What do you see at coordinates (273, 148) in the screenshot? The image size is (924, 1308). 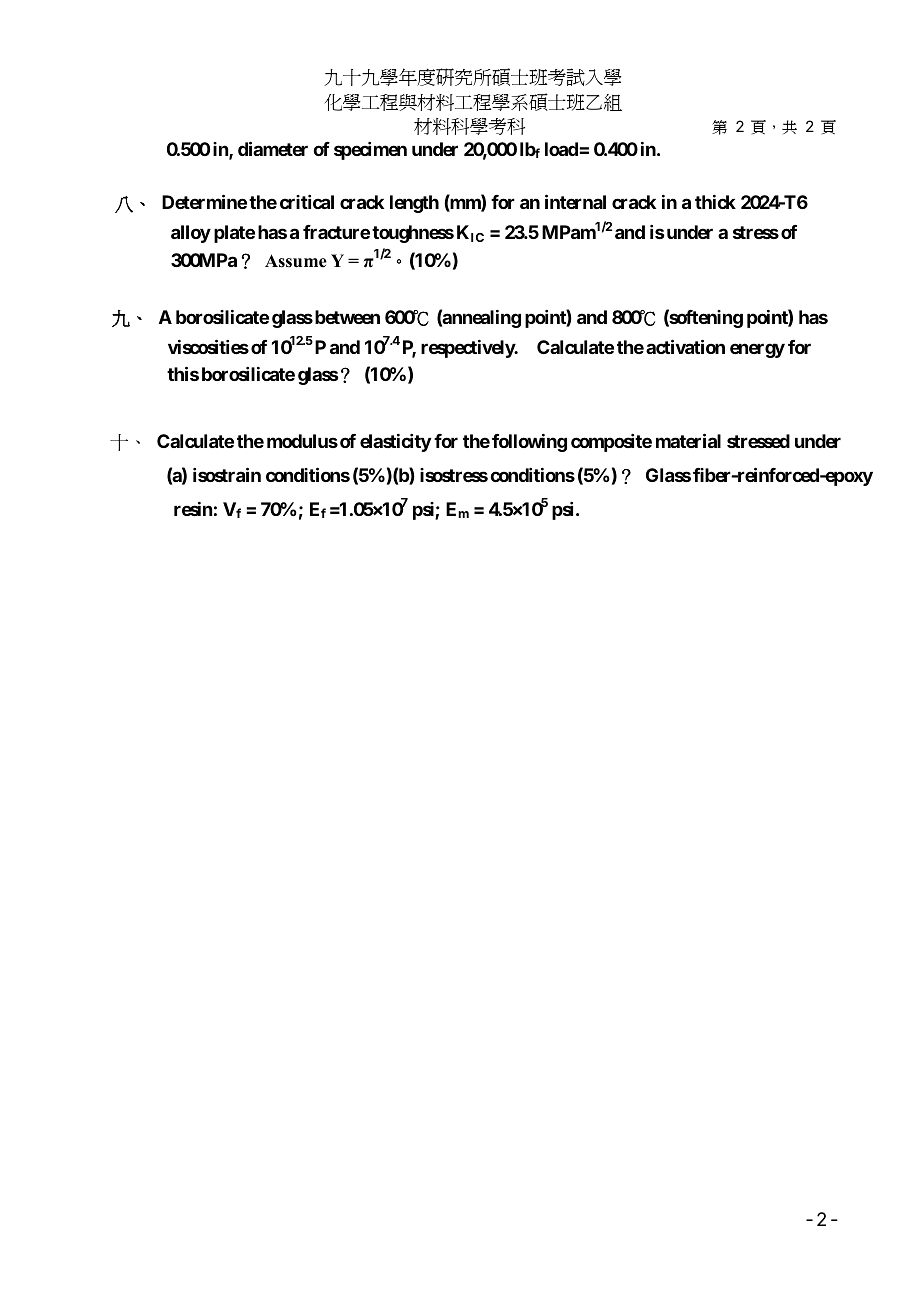 I see `diameter` at bounding box center [273, 148].
